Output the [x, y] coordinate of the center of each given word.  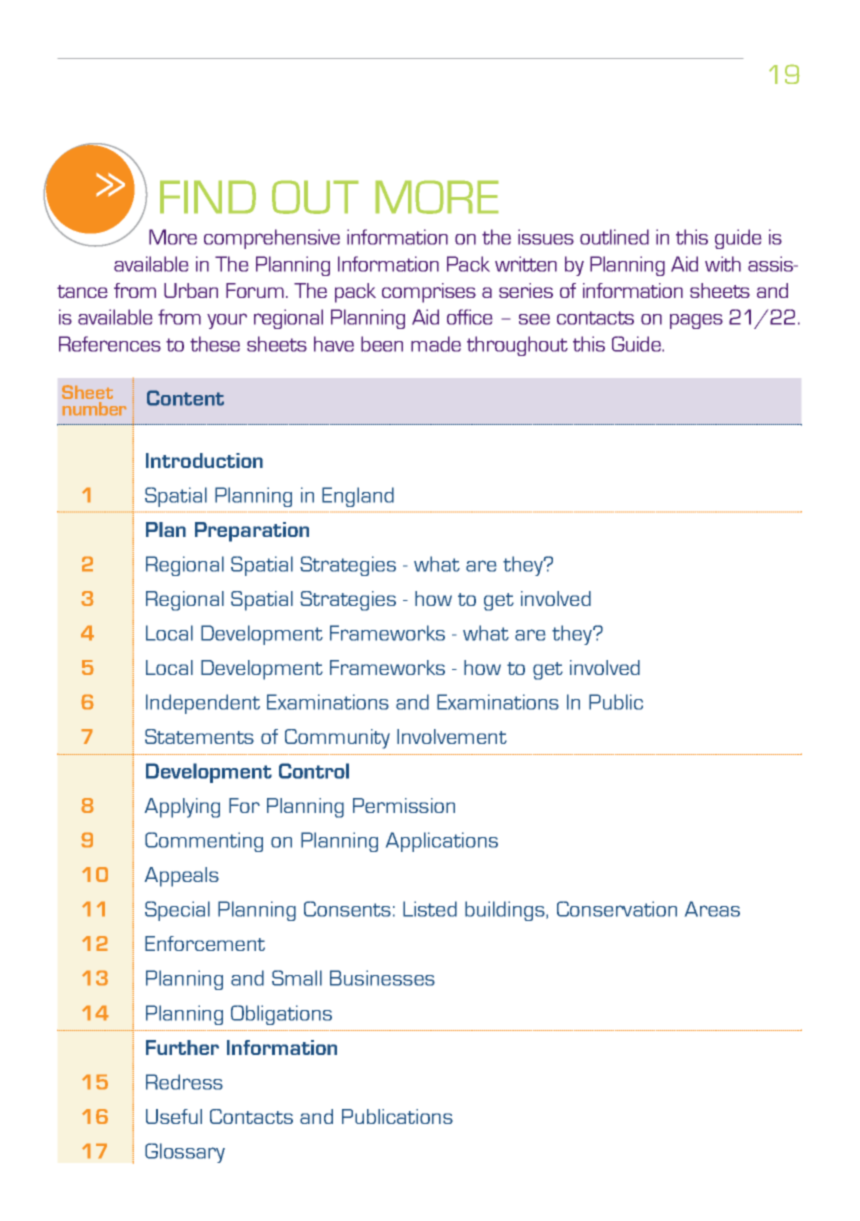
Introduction [204, 460]
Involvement [452, 736]
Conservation [617, 909]
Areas [712, 909]
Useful [174, 1116]
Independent [203, 704]
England [358, 497]
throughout [517, 346]
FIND [208, 197]
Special [177, 911]
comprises [429, 293]
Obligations [281, 1015]
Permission [404, 805]
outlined [614, 237]
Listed [430, 909]
